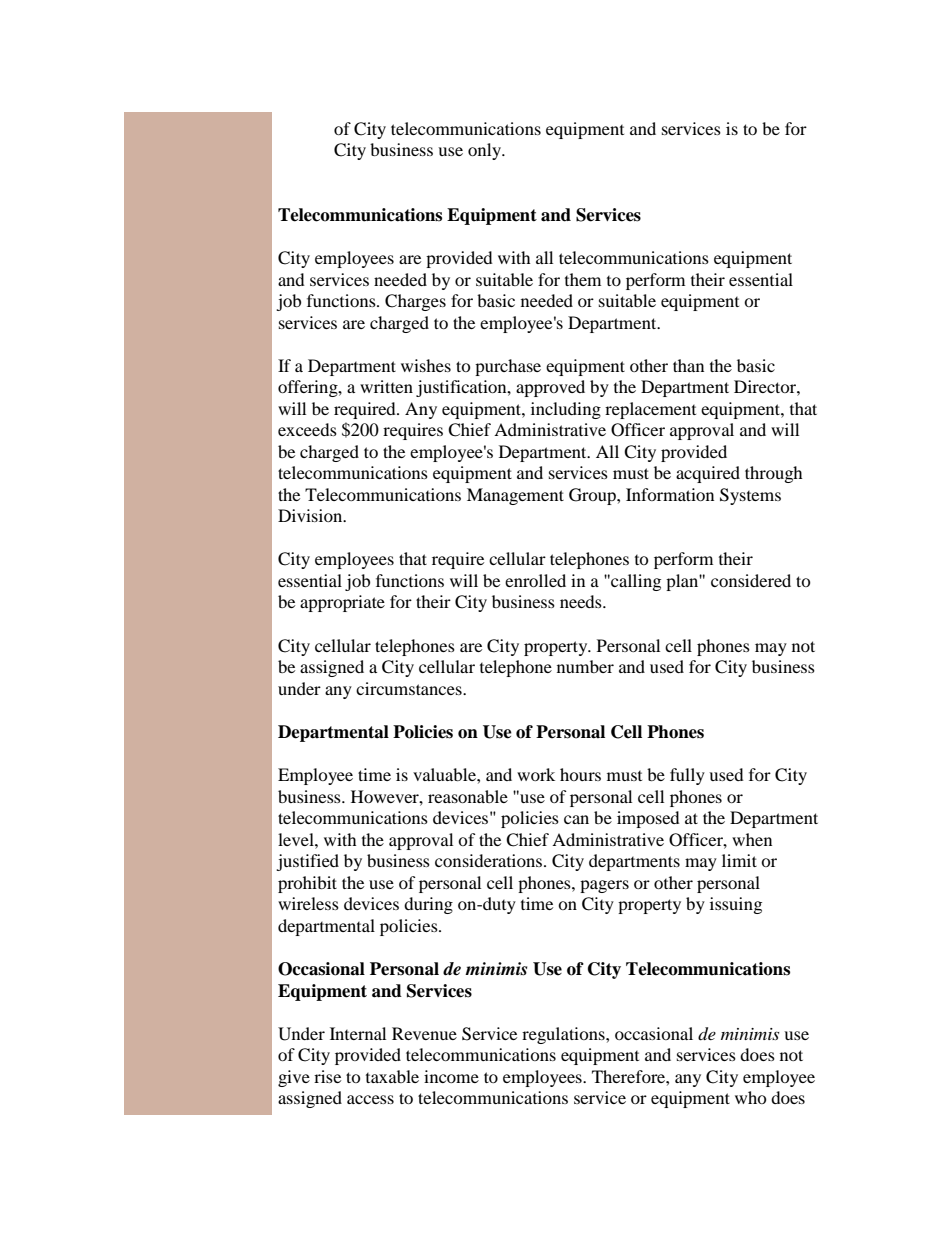  What do you see at coordinates (751, 580) in the page?
I see `considered` at bounding box center [751, 580].
